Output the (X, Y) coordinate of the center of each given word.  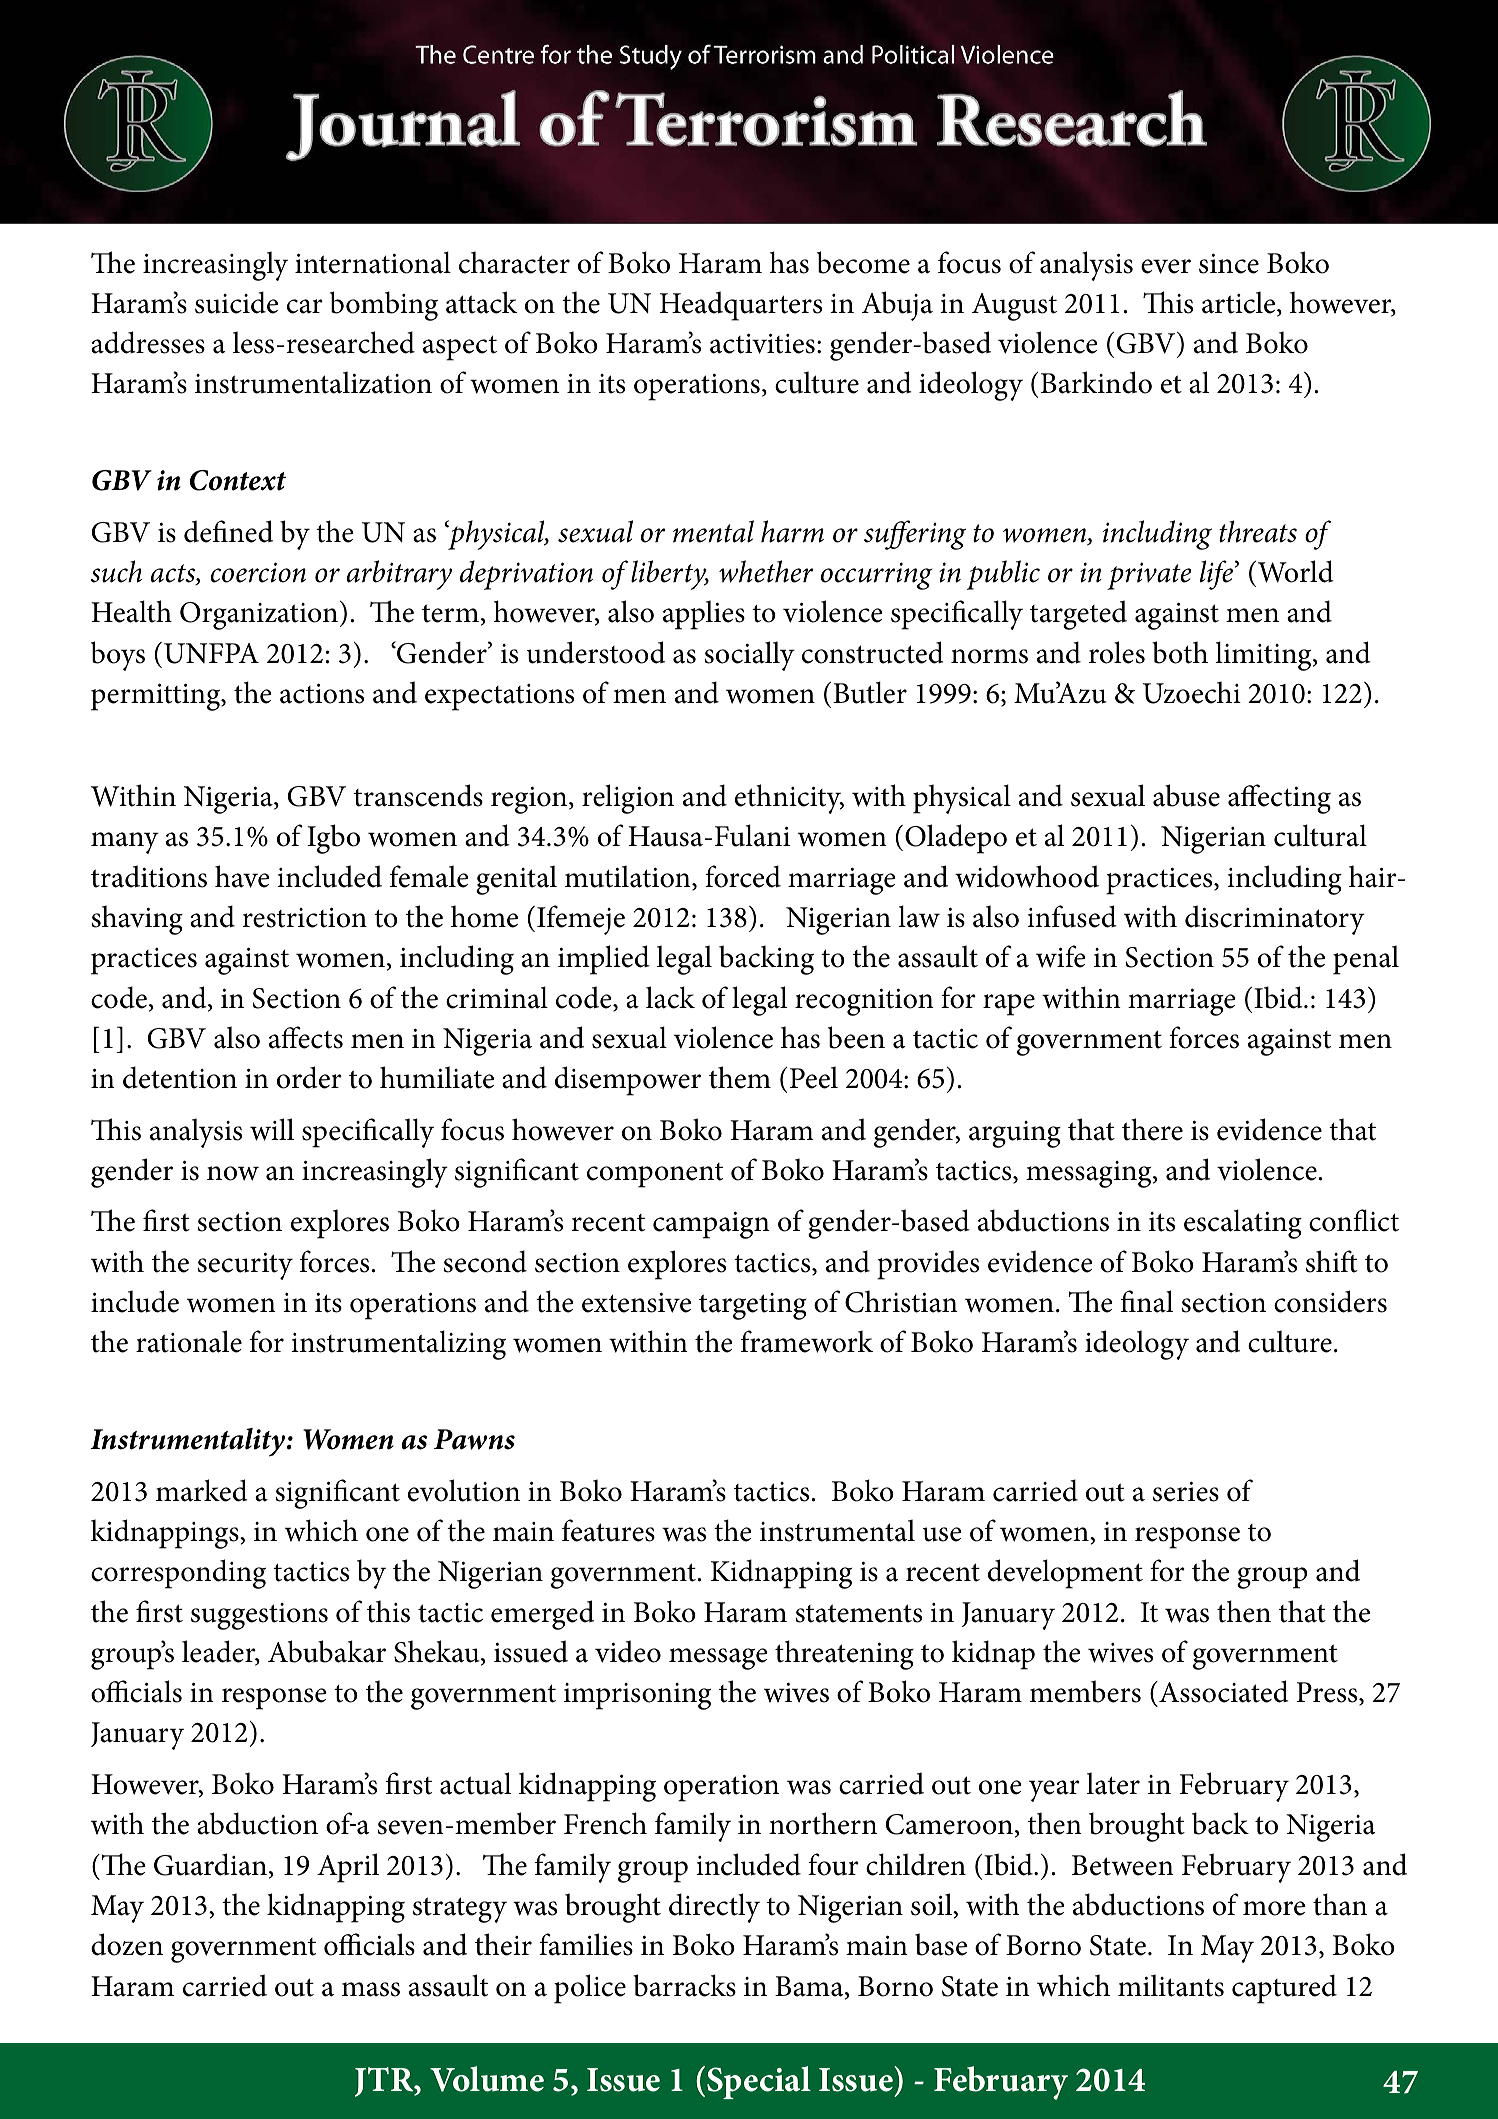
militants (1171, 1985)
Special (759, 2082)
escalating (1243, 1224)
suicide (236, 302)
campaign (711, 1225)
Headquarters (741, 306)
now (233, 1173)
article (1240, 303)
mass (371, 1989)
